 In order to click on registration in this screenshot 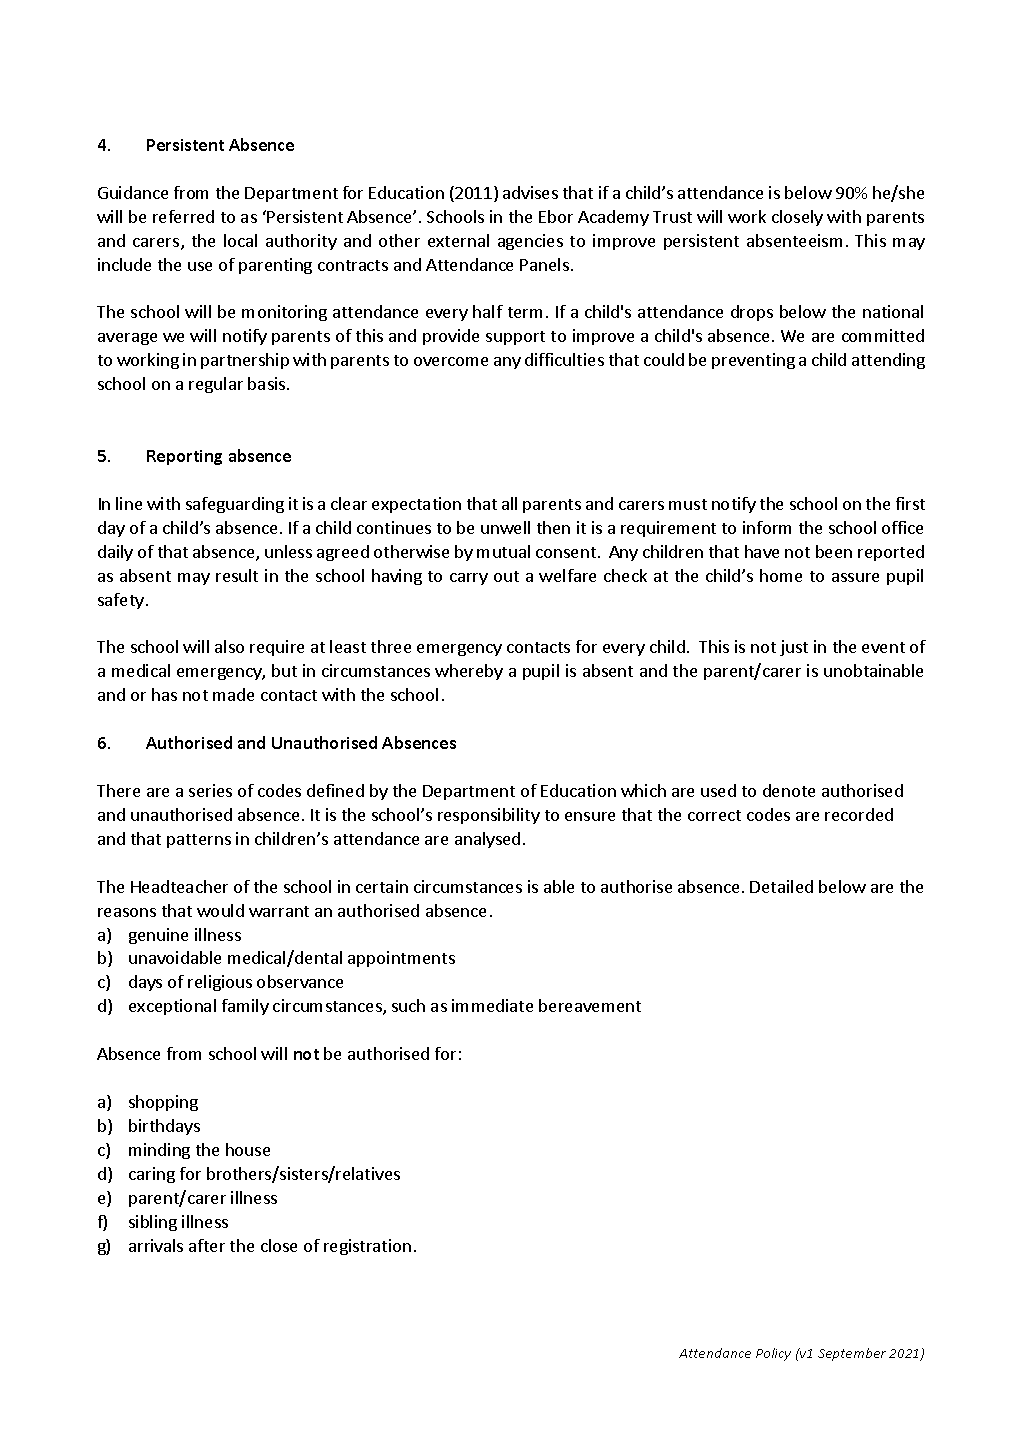, I will do `click(367, 1247)`.
